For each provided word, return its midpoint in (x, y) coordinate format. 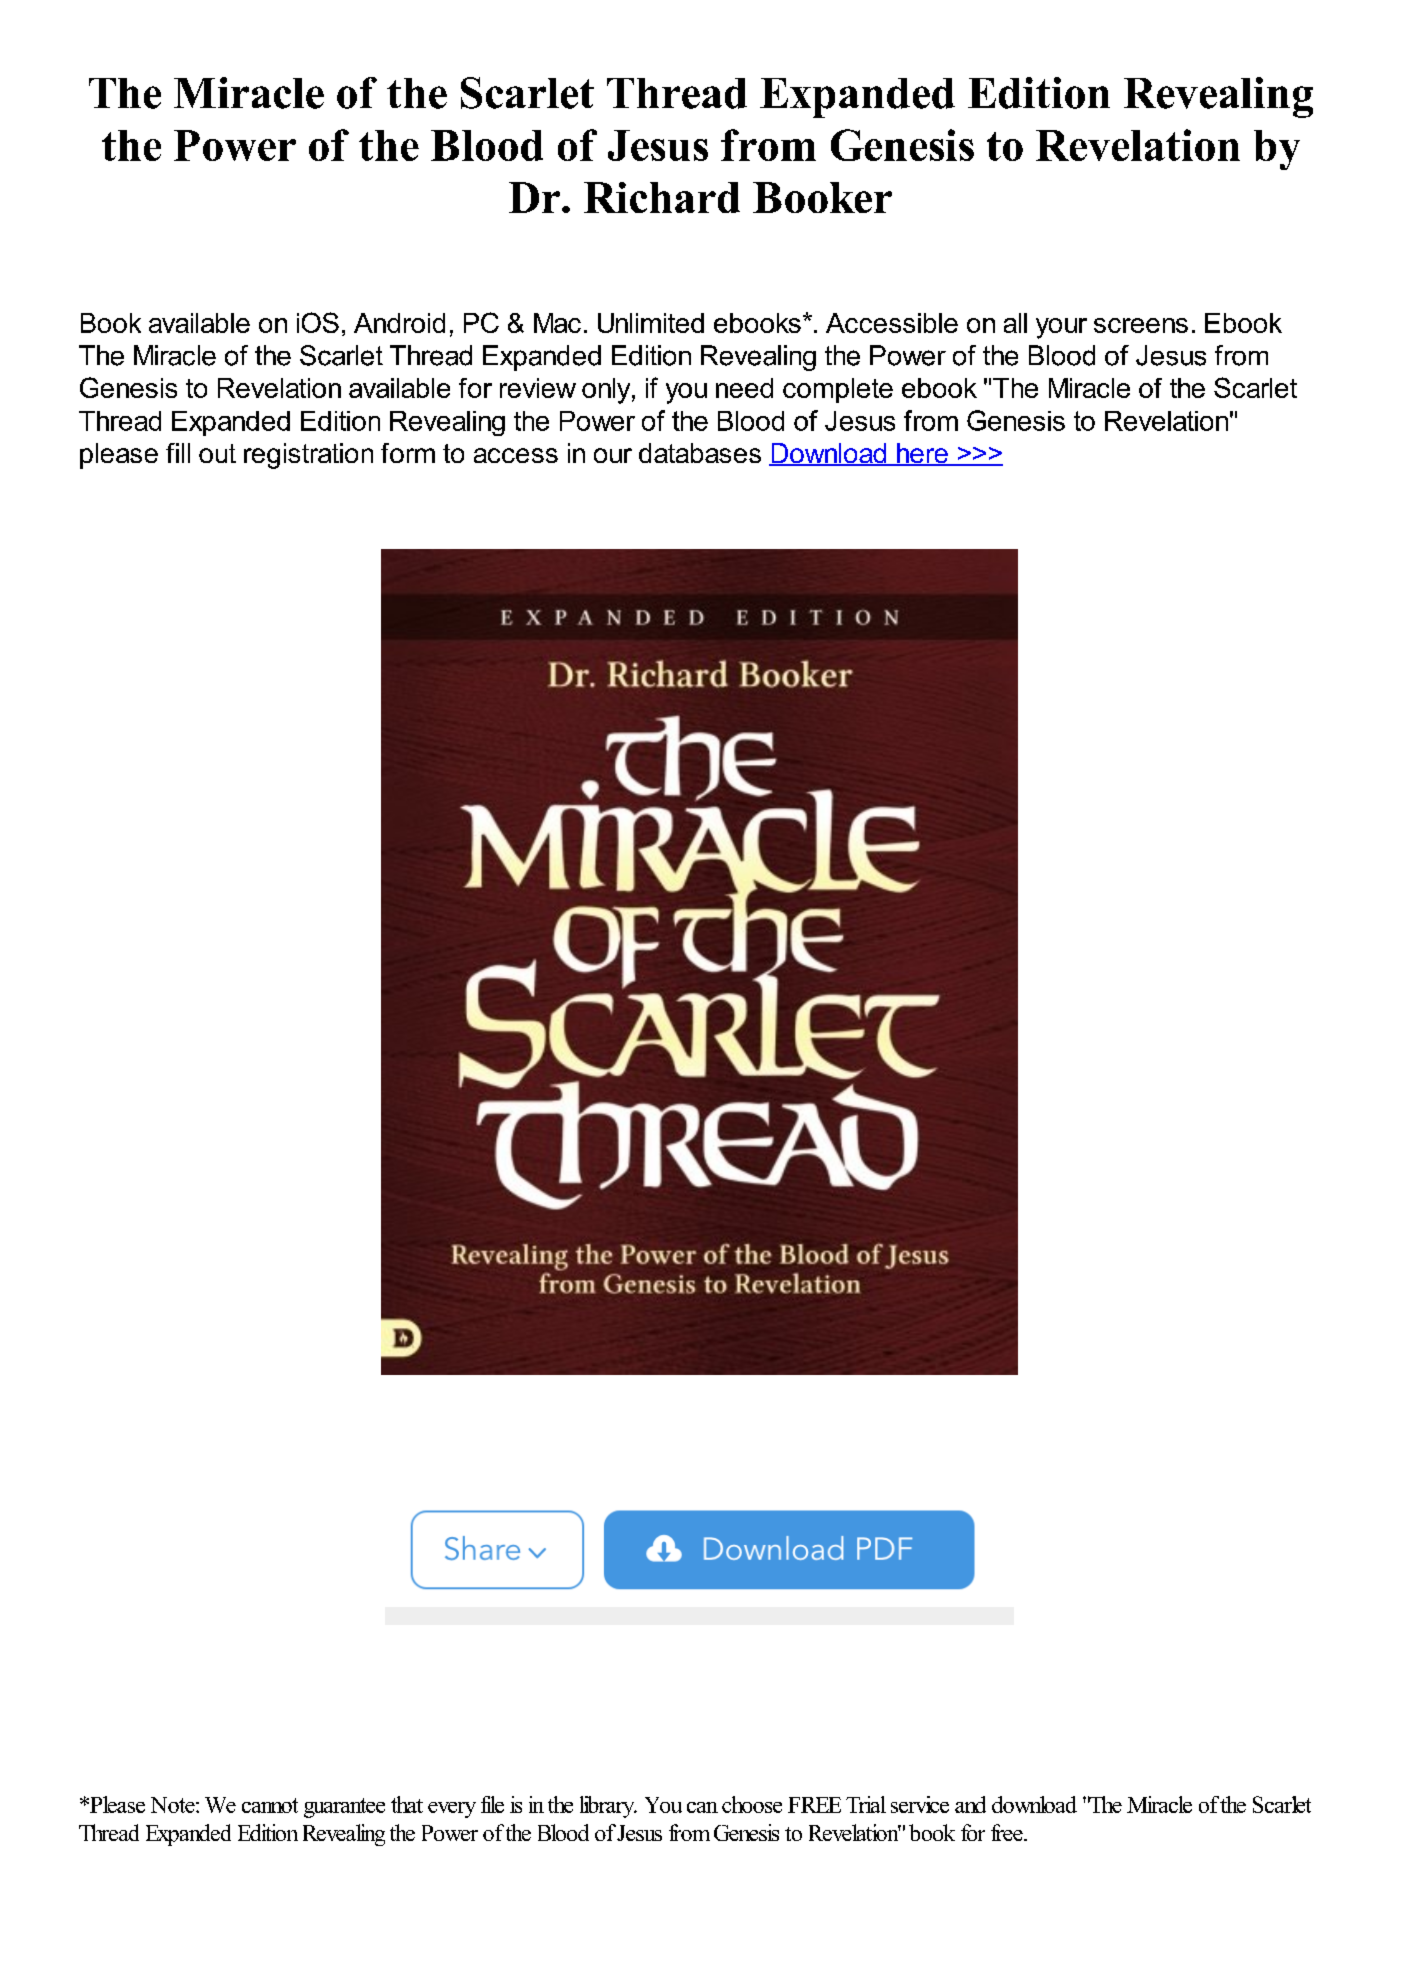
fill (178, 453)
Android (399, 323)
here (922, 454)
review (538, 388)
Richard (662, 197)
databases (700, 453)
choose (752, 1804)
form (408, 453)
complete (838, 390)
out (217, 453)
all (1015, 323)
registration (308, 456)
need (744, 388)
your (1061, 328)
